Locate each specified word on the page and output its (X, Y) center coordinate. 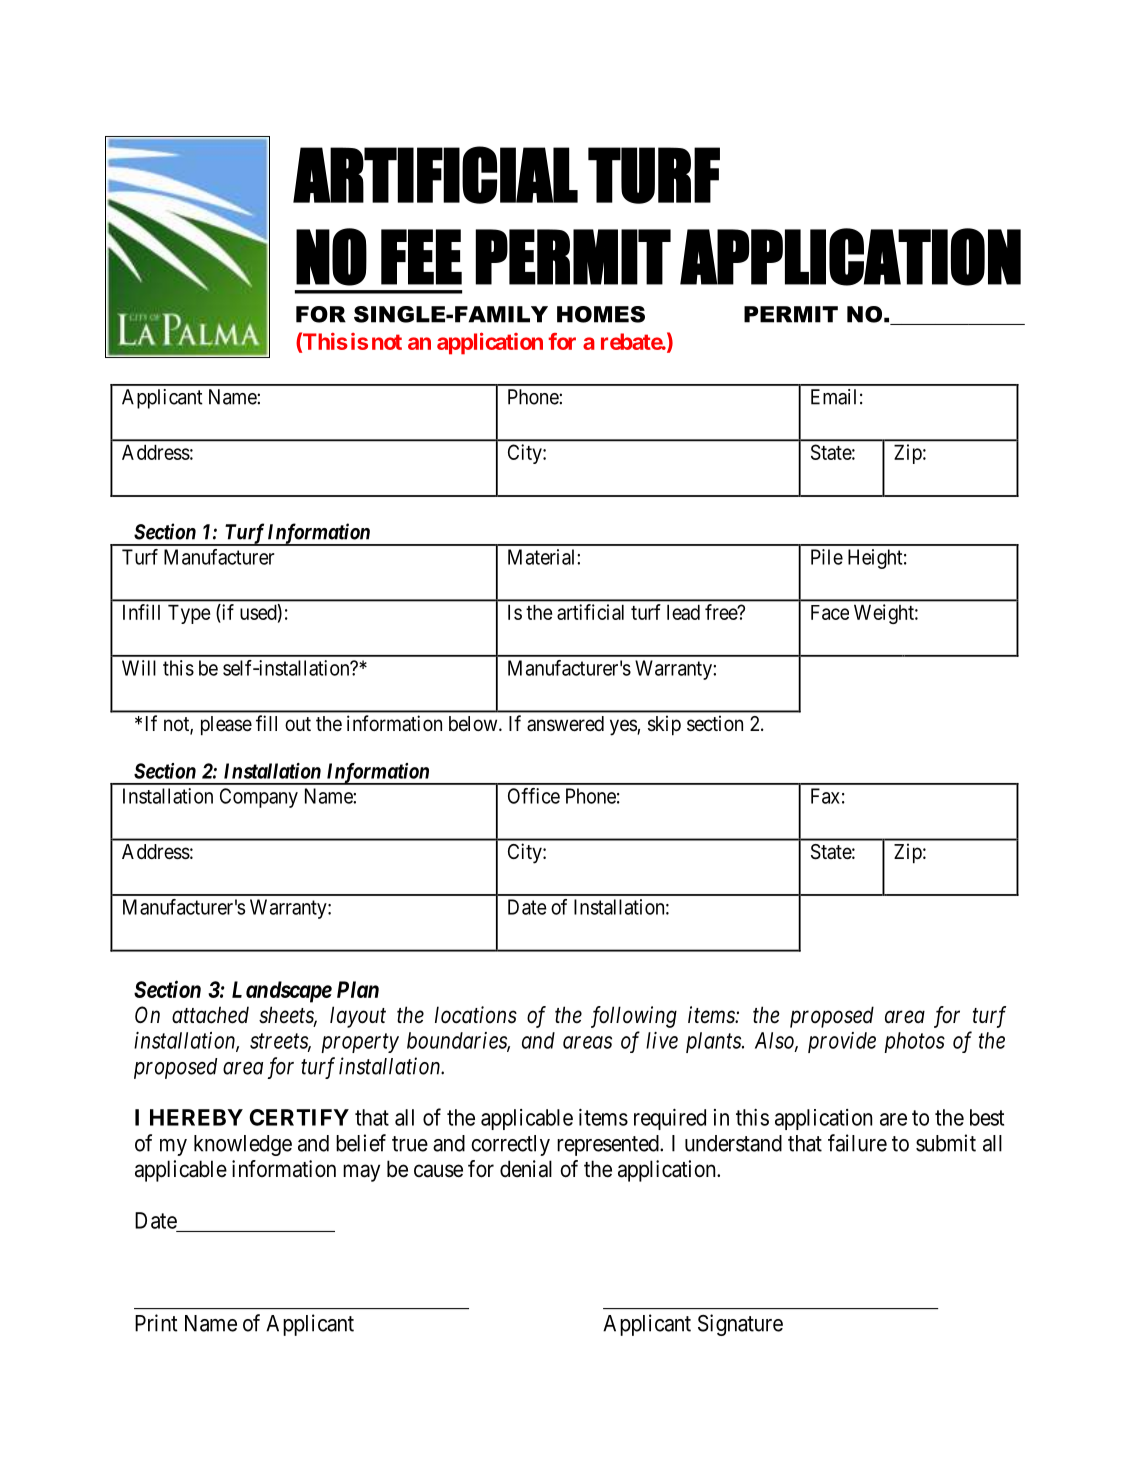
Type (189, 614)
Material (543, 557)
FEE (421, 257)
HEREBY (196, 1117)
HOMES (601, 314)
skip (664, 725)
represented (609, 1145)
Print (156, 1323)
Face (830, 612)
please (226, 726)
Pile (827, 557)
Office (534, 796)
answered (565, 724)
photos (914, 1042)
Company (259, 798)
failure (857, 1143)
